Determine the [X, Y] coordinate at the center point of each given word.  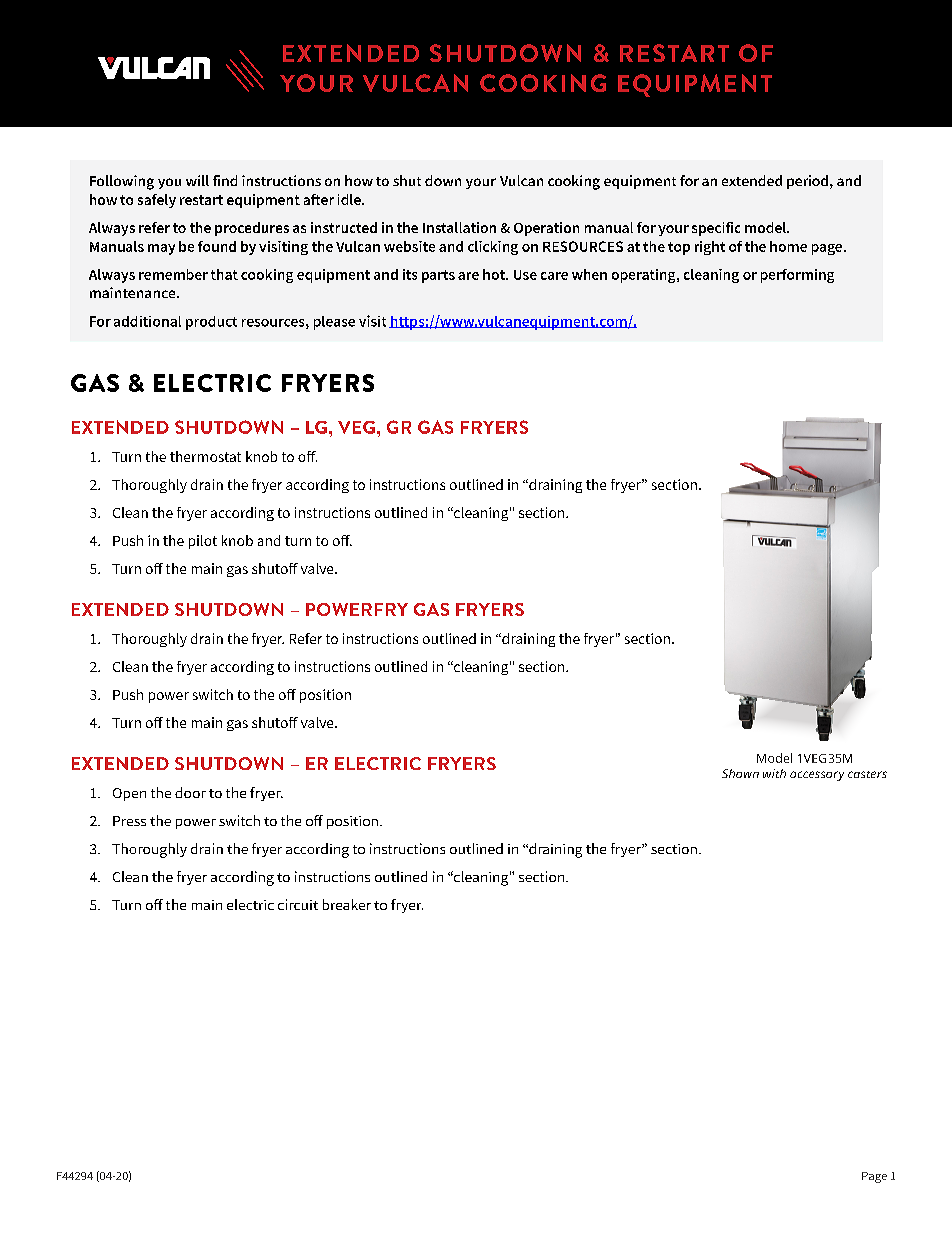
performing [797, 276]
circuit [298, 904]
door [190, 792]
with [774, 773]
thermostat [205, 456]
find [225, 180]
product [211, 323]
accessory [817, 776]
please [334, 323]
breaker [347, 904]
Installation [459, 227]
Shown [740, 773]
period [807, 182]
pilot [203, 542]
